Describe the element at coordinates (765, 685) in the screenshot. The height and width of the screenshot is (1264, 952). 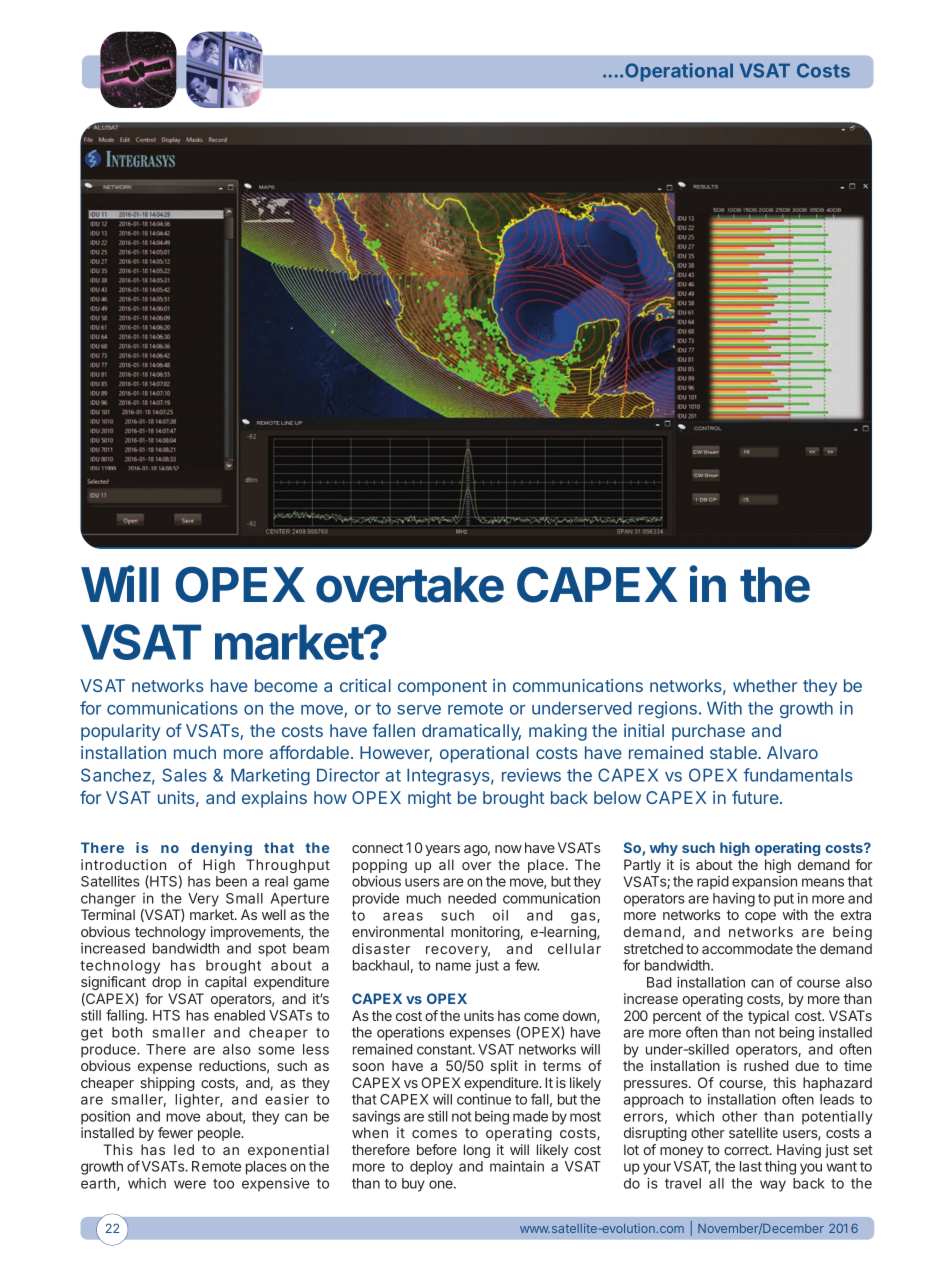
I see `whether` at that location.
